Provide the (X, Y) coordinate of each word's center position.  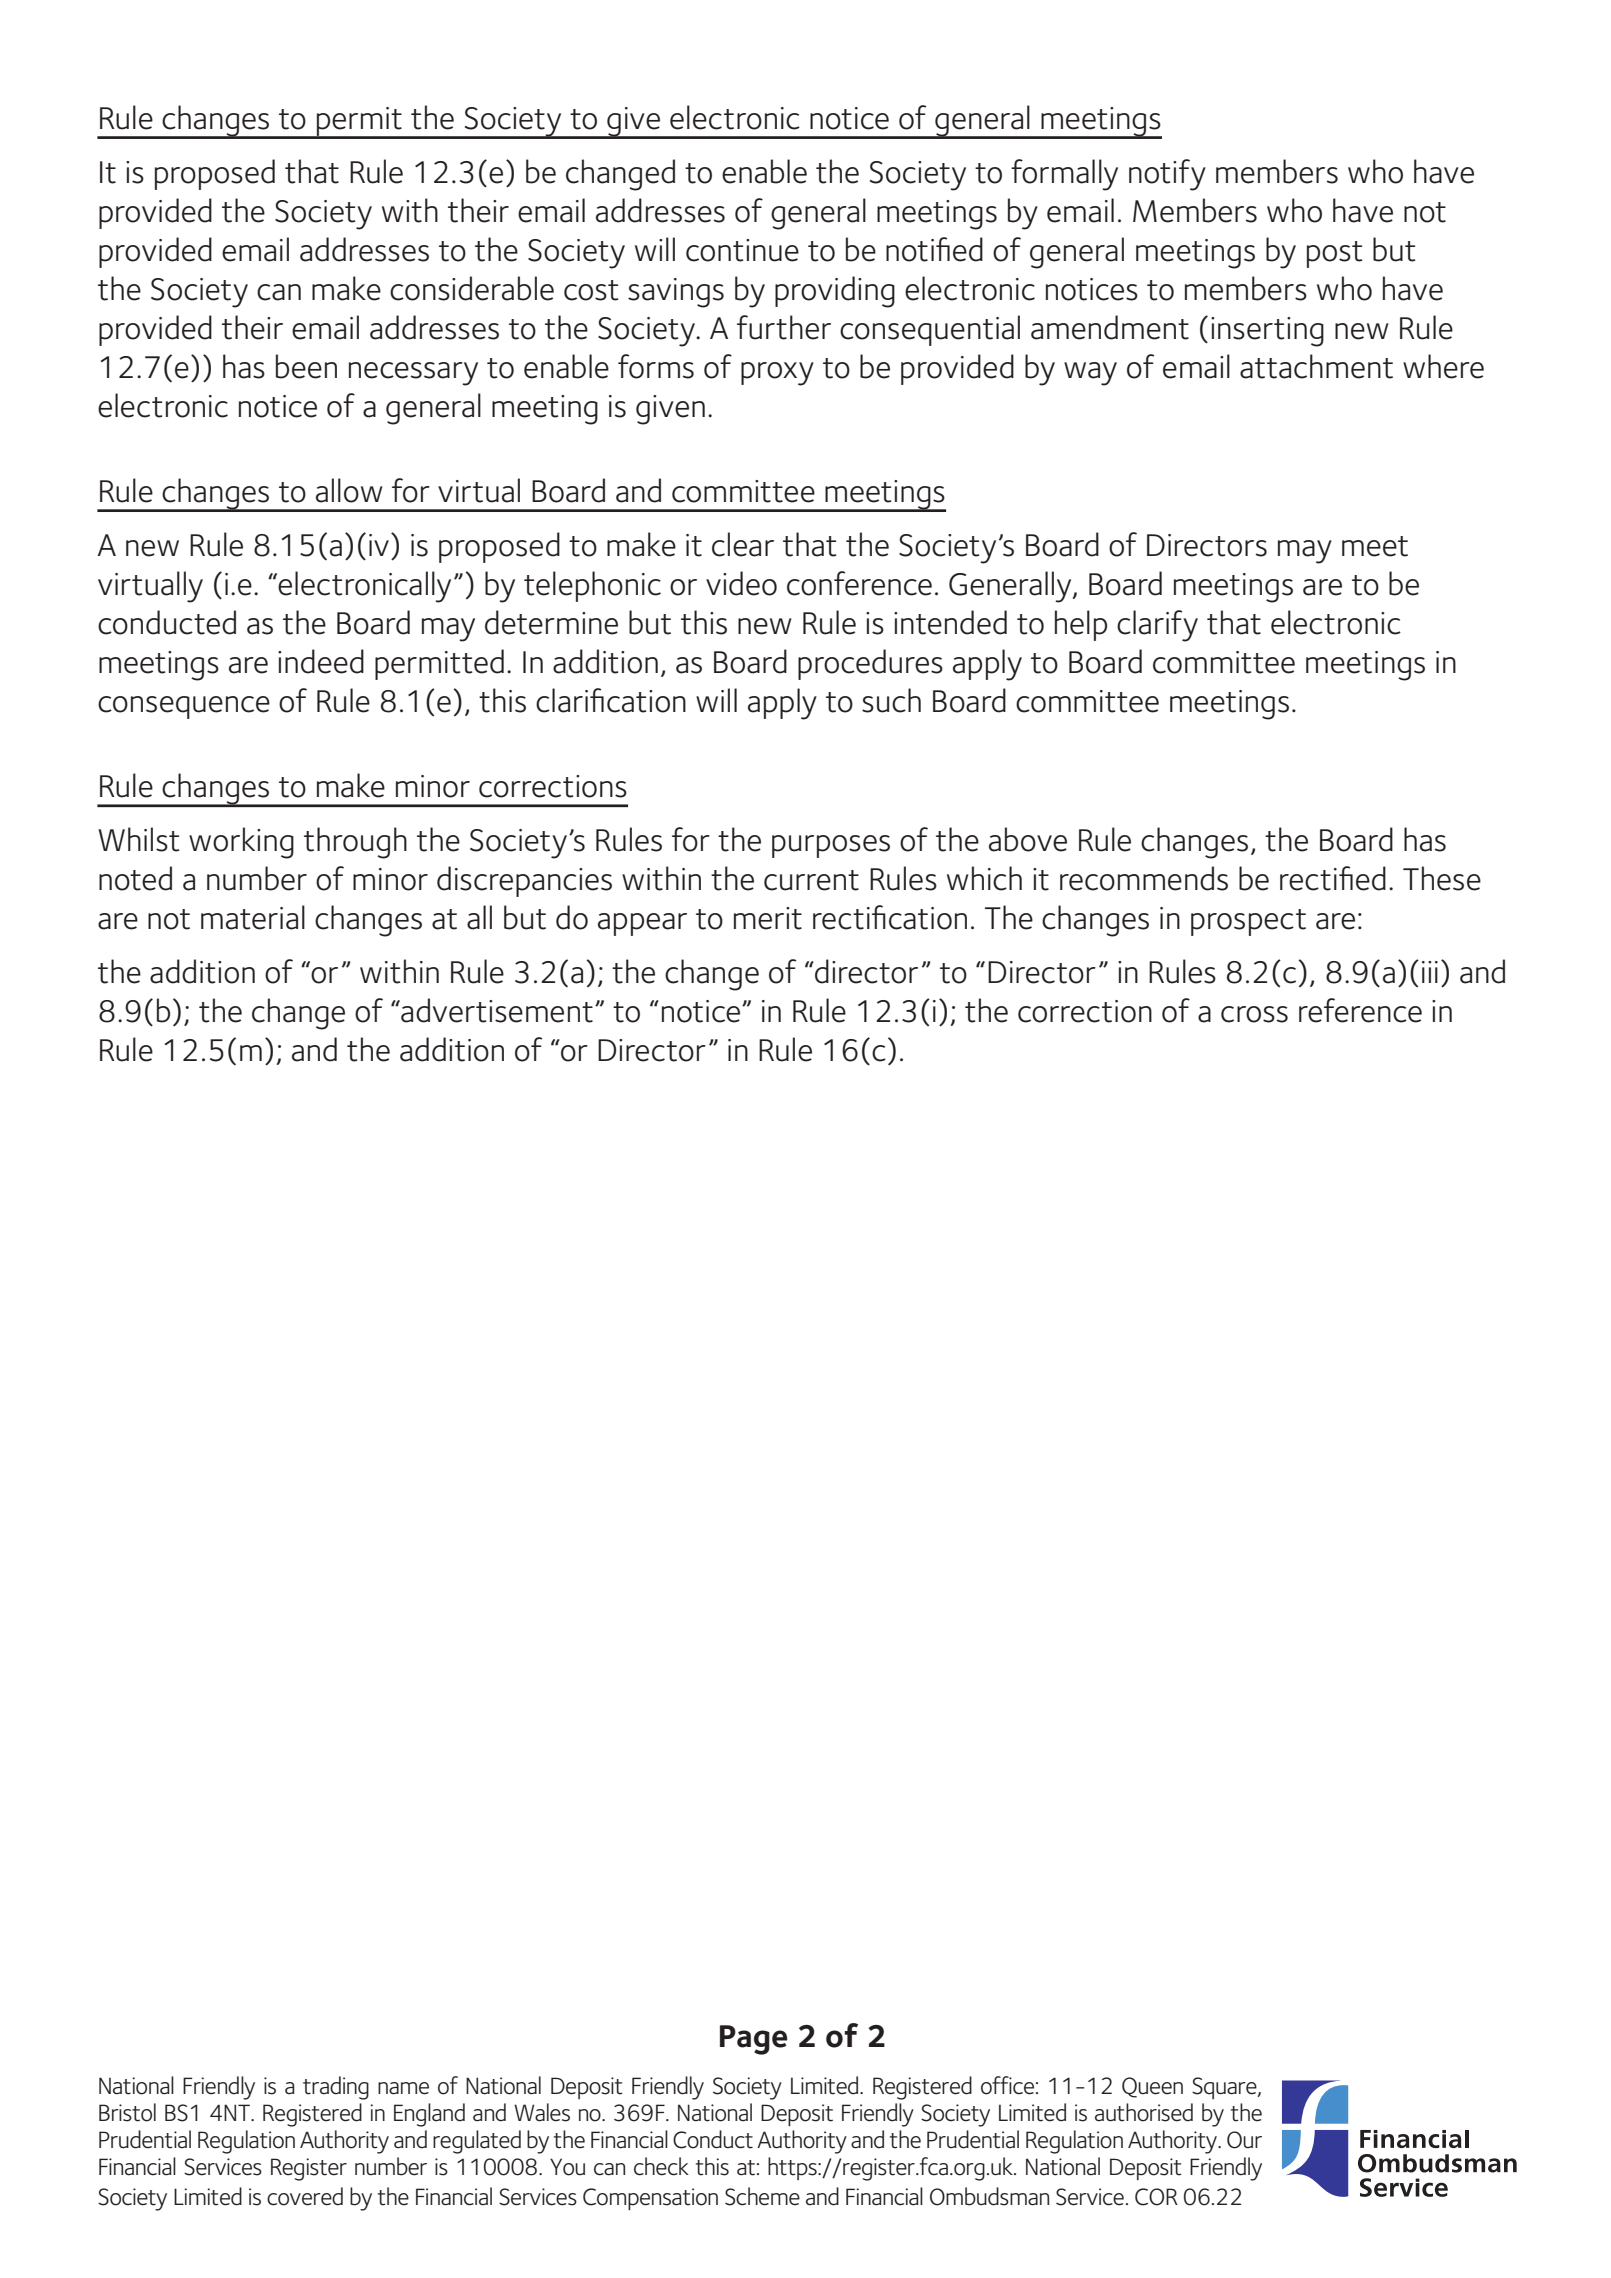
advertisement (496, 1010)
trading (336, 2088)
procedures (870, 664)
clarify (1157, 626)
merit (768, 918)
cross (1254, 1014)
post (1335, 254)
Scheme (762, 2196)
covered (305, 2196)
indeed (321, 661)
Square (1225, 2088)
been (306, 366)
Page (754, 2040)
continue (742, 250)
